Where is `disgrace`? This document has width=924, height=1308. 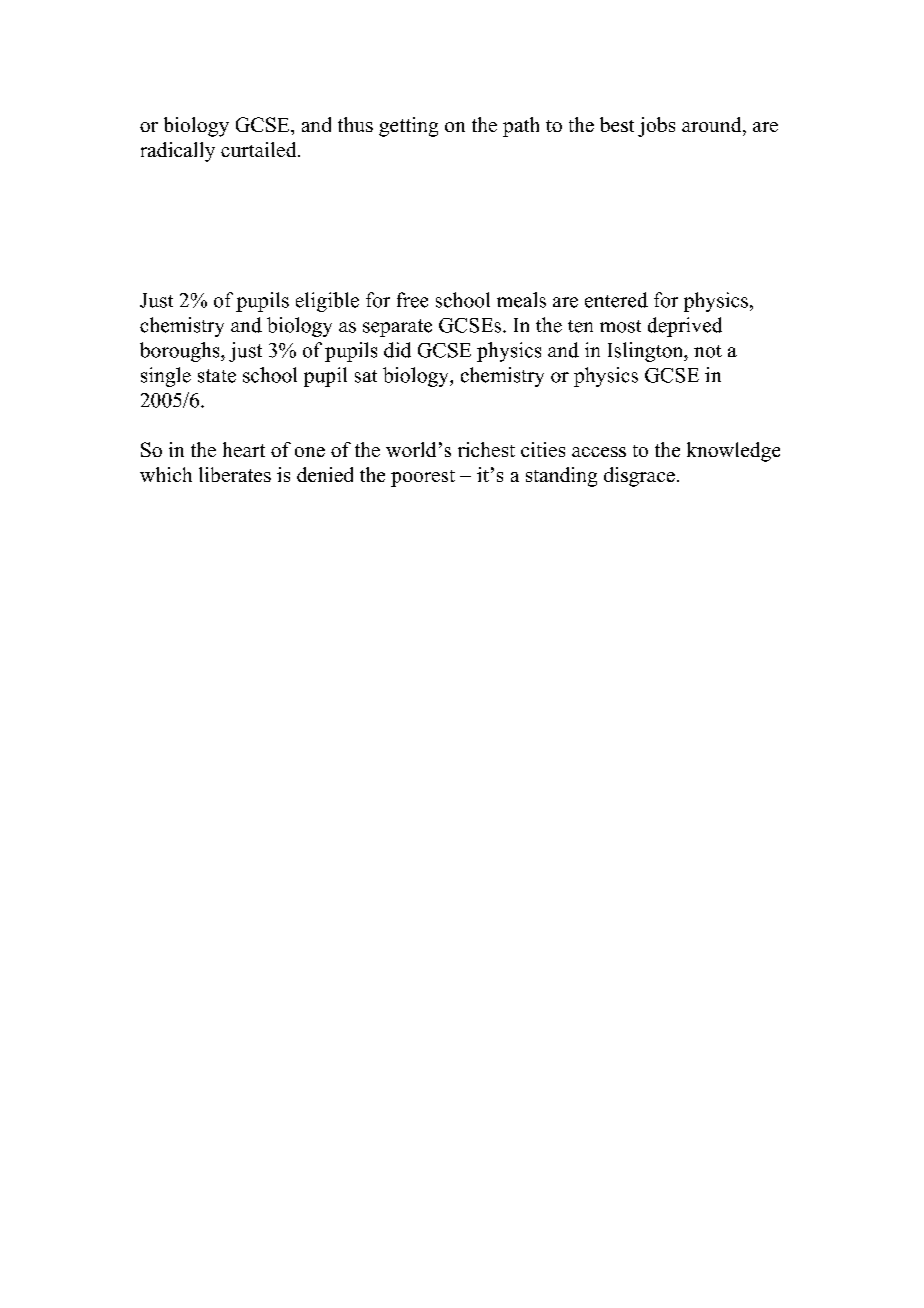
disgrace is located at coordinates (639, 477).
